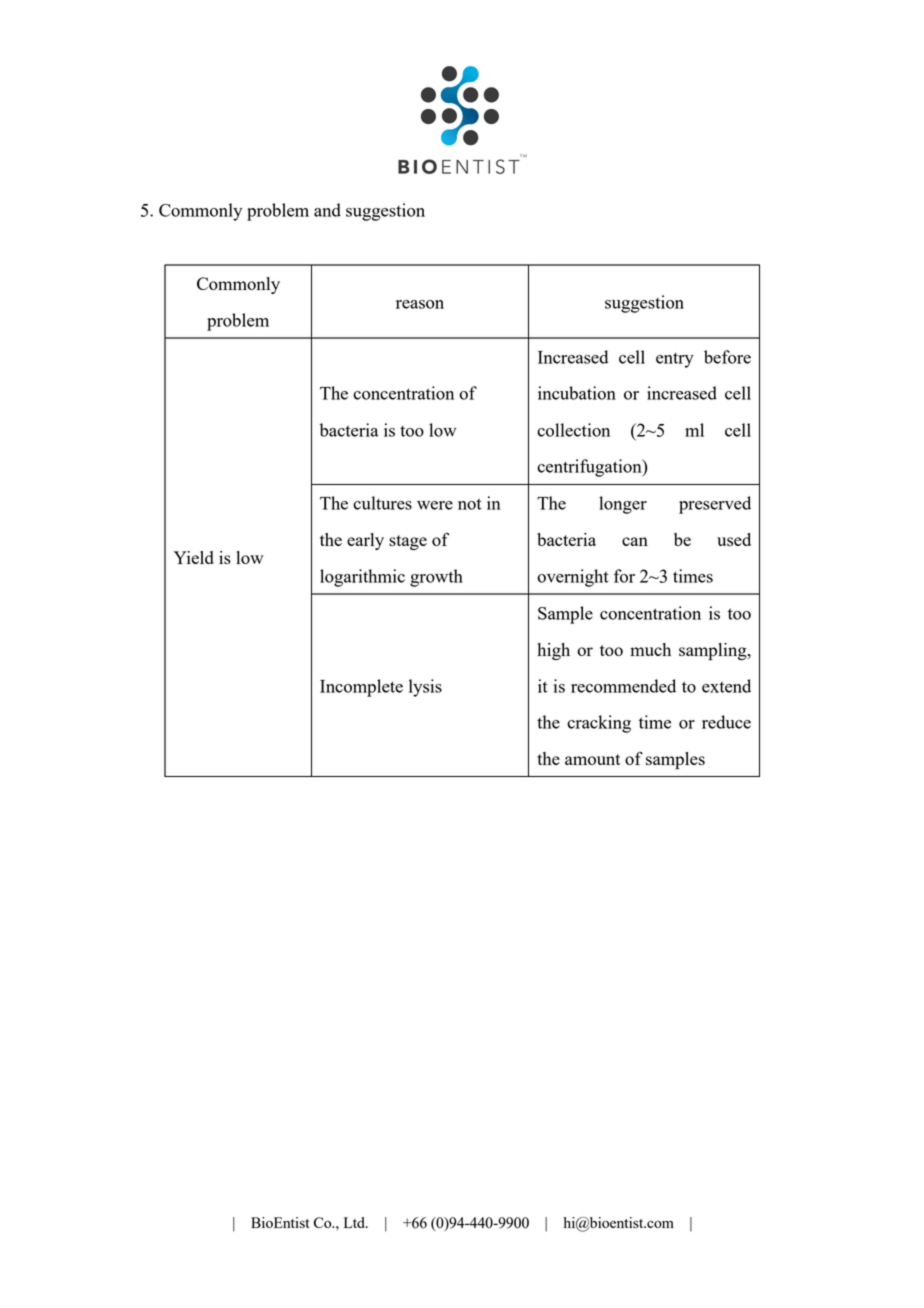 Image resolution: width=924 pixels, height=1308 pixels. What do you see at coordinates (592, 759) in the screenshot?
I see `amount` at bounding box center [592, 759].
